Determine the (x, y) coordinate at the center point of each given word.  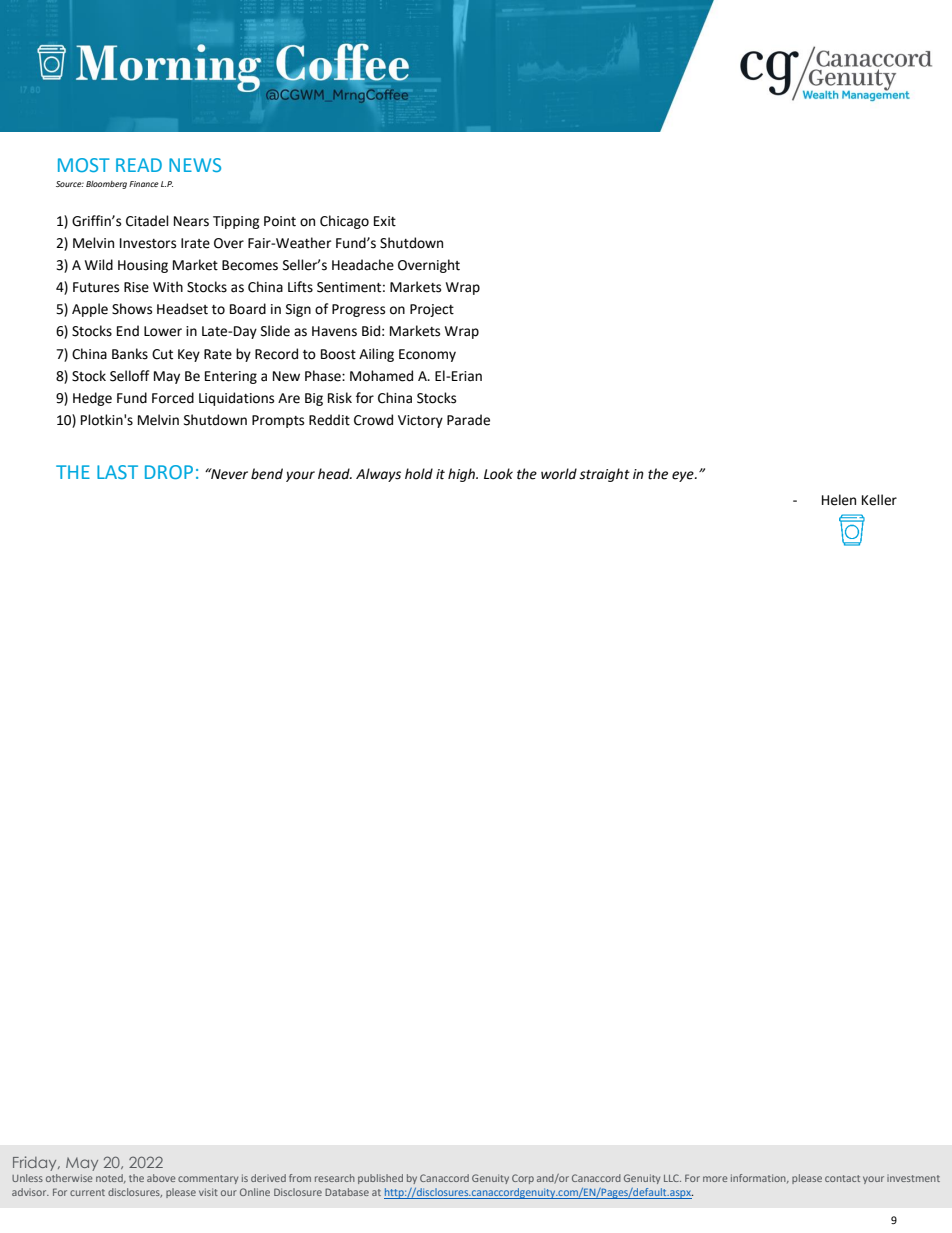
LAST (117, 472)
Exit (385, 221)
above (161, 1178)
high (462, 475)
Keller (879, 500)
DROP (169, 472)
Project (432, 310)
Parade (468, 420)
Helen (839, 500)
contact (842, 1178)
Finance (144, 184)
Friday (36, 1163)
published (380, 1179)
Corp (523, 1179)
